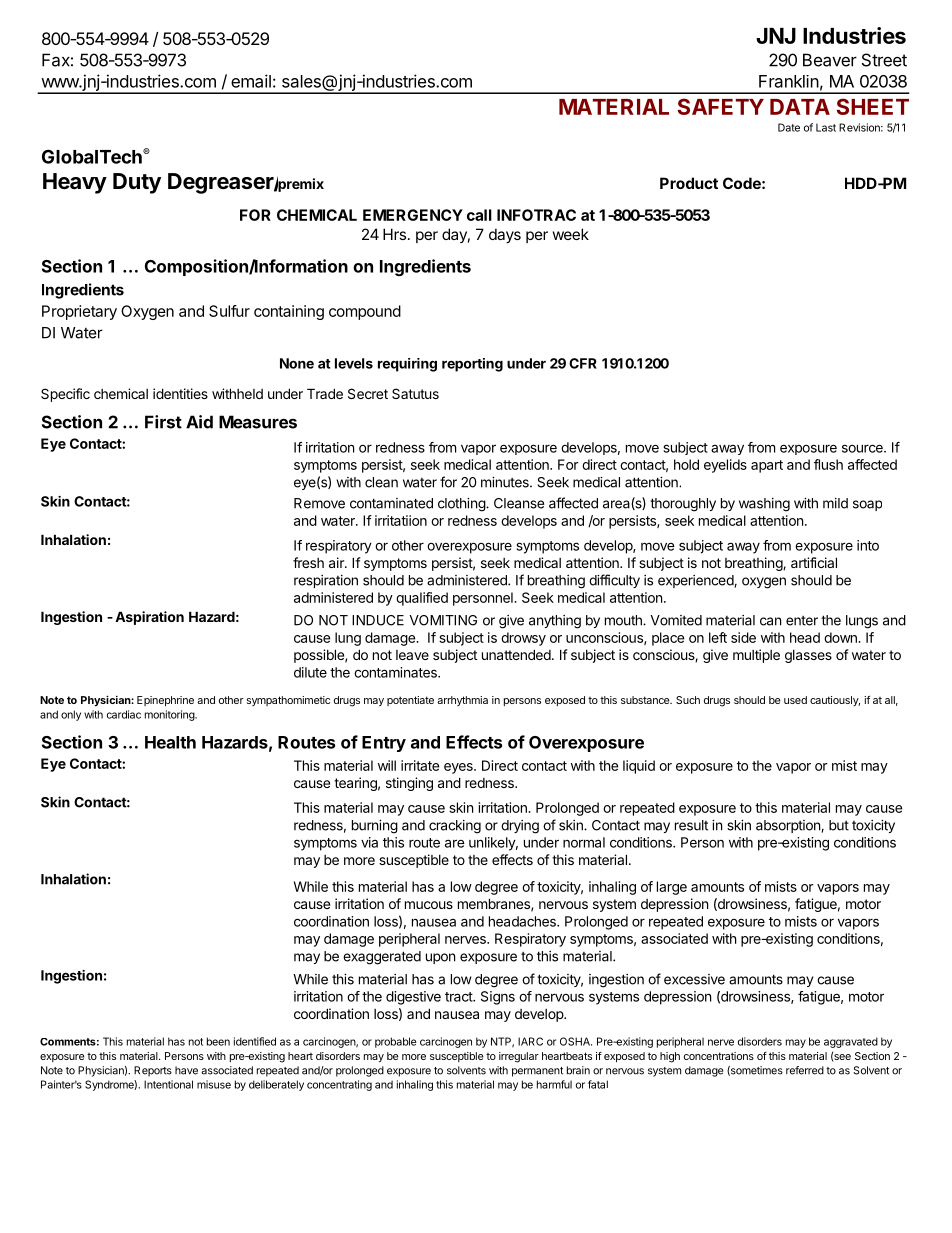  What do you see at coordinates (149, 618) in the screenshot?
I see `Aspiration` at bounding box center [149, 618].
